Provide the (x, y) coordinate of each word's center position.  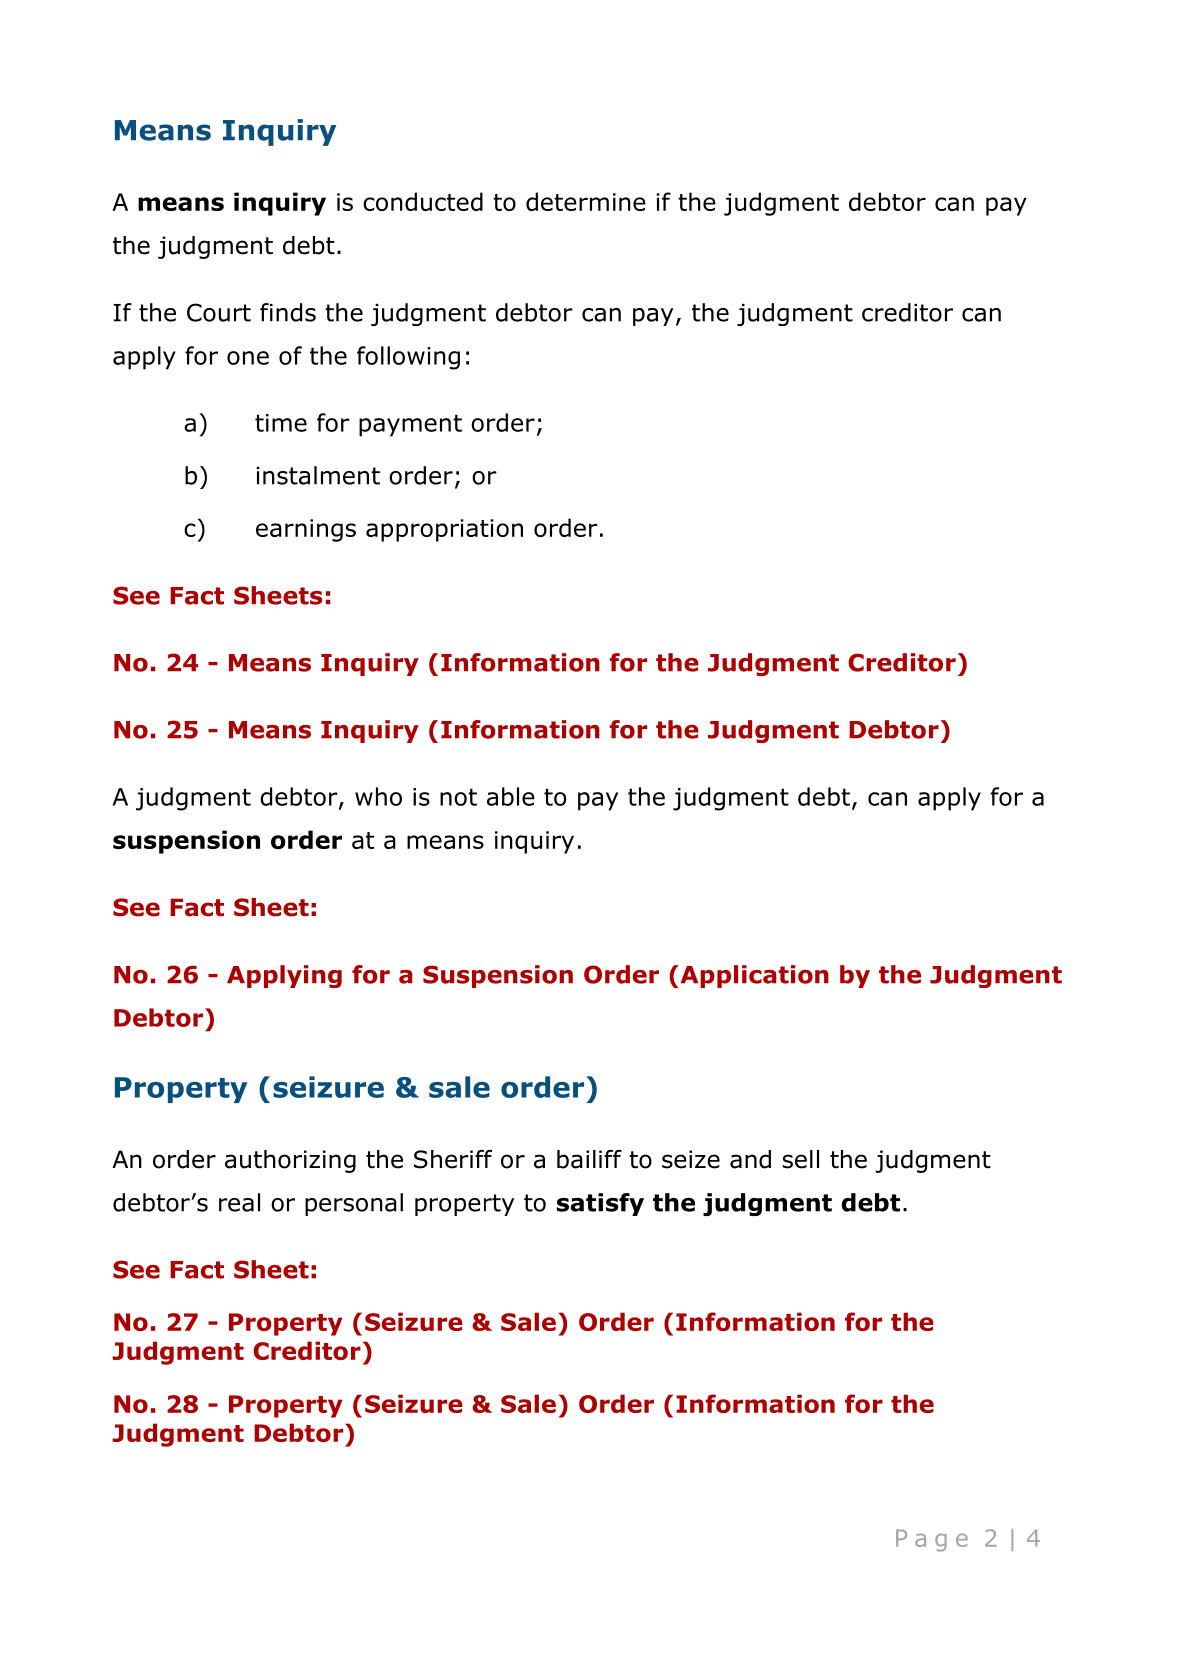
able (511, 796)
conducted (423, 201)
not (458, 797)
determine (586, 201)
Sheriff (453, 1159)
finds (288, 312)
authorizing (290, 1161)
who (378, 796)
